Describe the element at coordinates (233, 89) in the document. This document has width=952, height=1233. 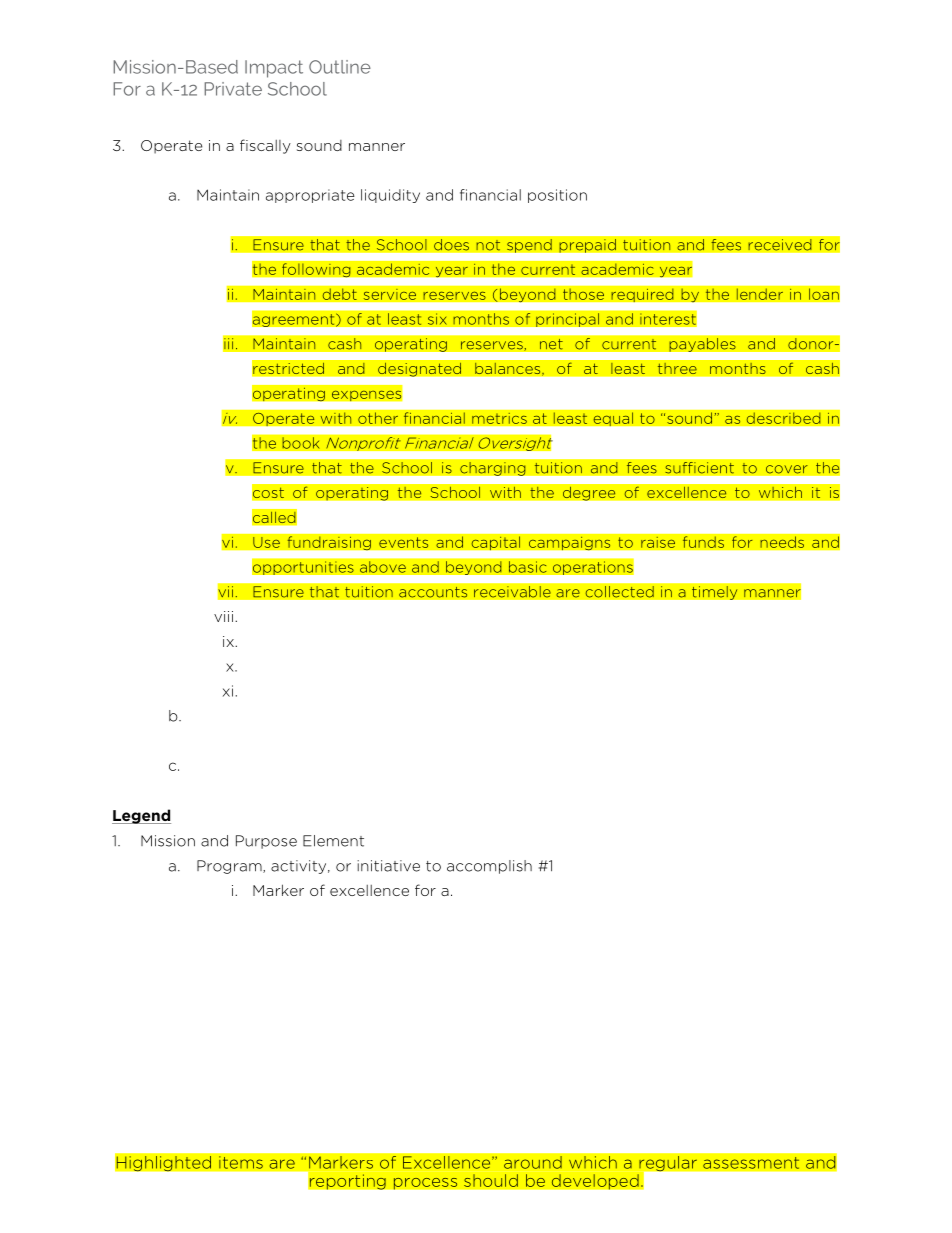
I see `Private` at that location.
